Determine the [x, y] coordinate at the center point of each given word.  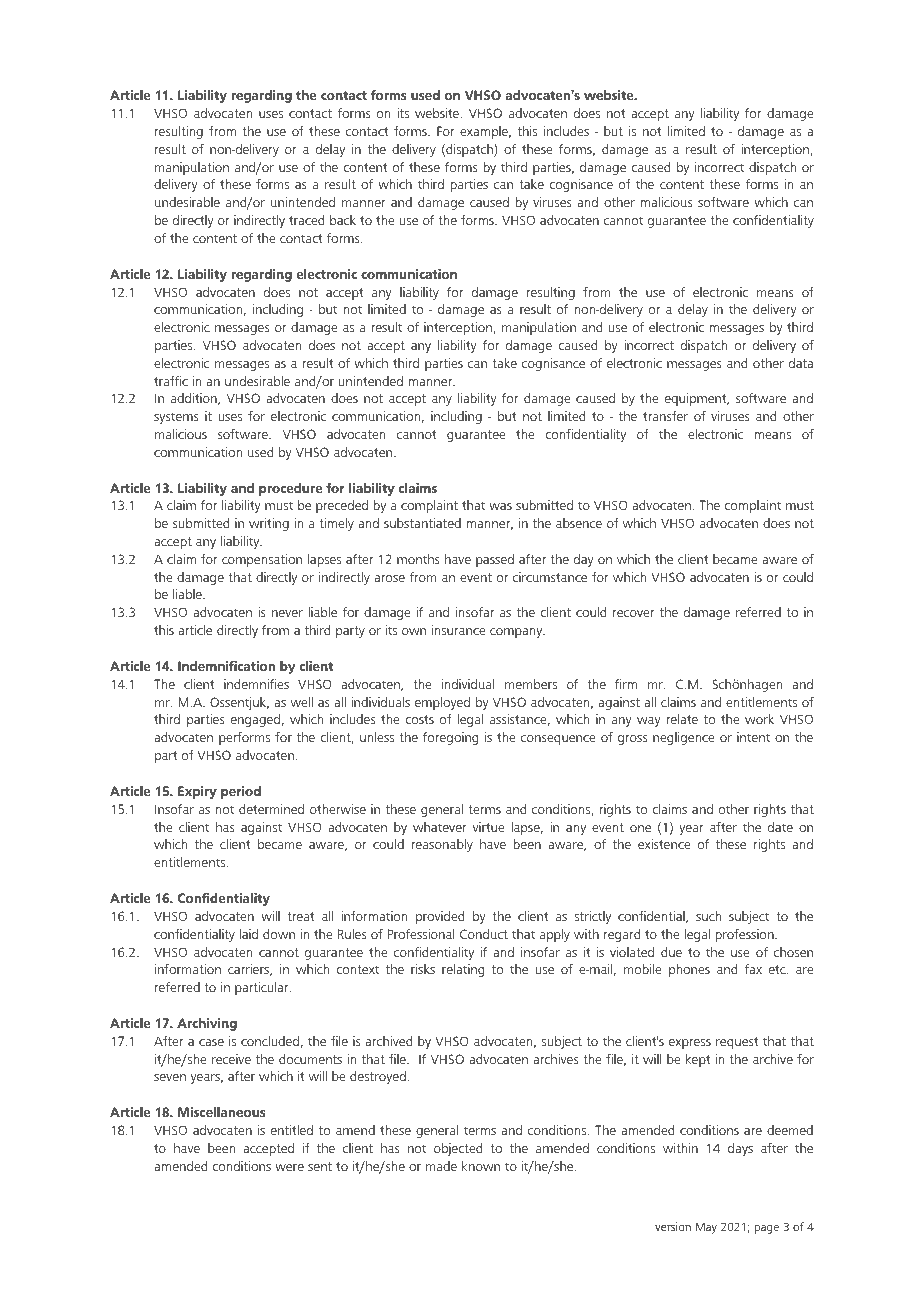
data [801, 363]
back [343, 220]
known [481, 1166]
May [706, 1228]
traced [306, 220]
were [289, 1167]
